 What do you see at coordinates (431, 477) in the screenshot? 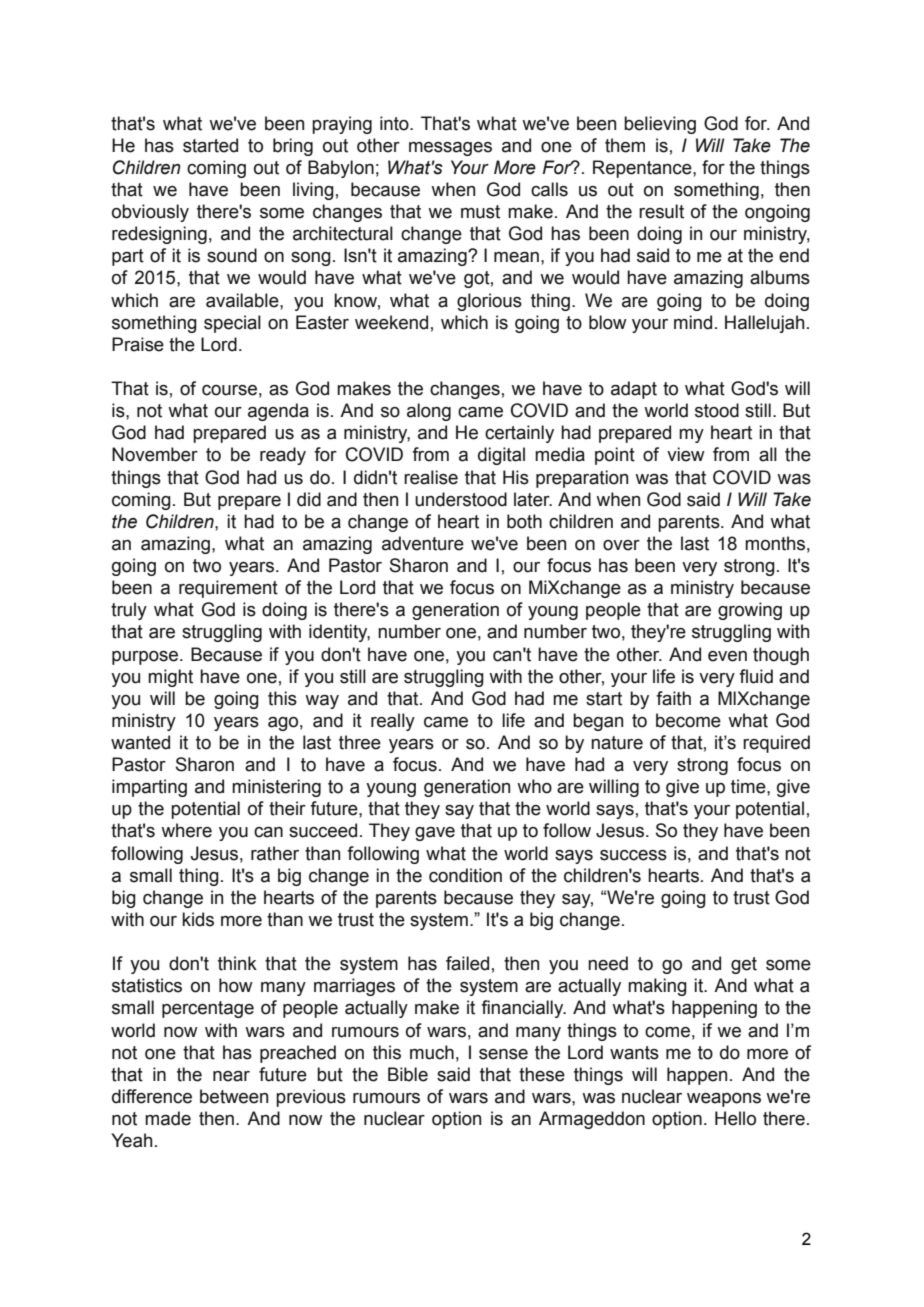
I see `realise` at bounding box center [431, 477].
